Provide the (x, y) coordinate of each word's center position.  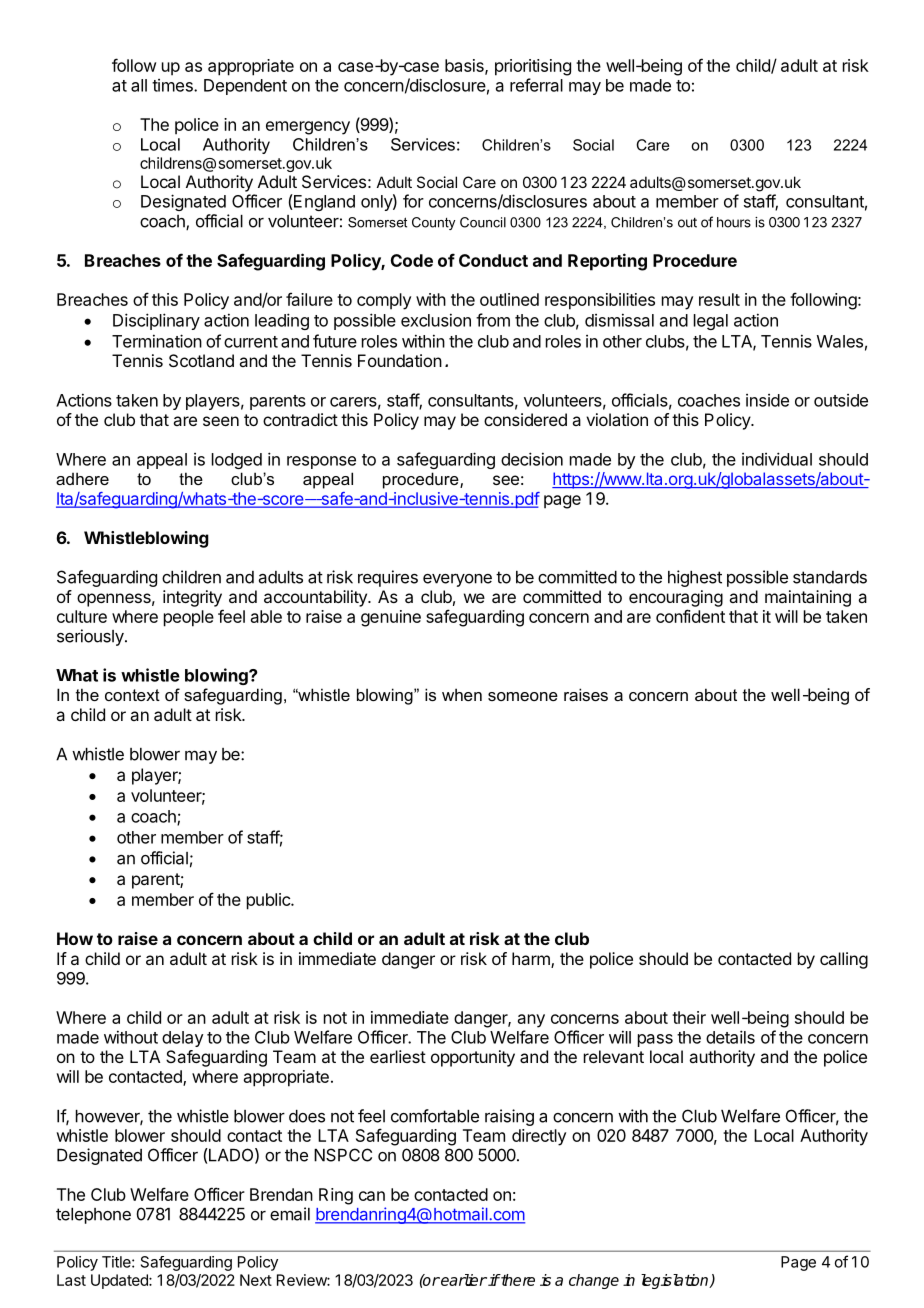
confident (690, 616)
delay (183, 1039)
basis (465, 66)
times (173, 85)
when (462, 694)
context (132, 695)
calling (844, 960)
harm (532, 960)
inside (767, 400)
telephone (93, 1216)
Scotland (201, 360)
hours (734, 222)
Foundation (400, 360)
